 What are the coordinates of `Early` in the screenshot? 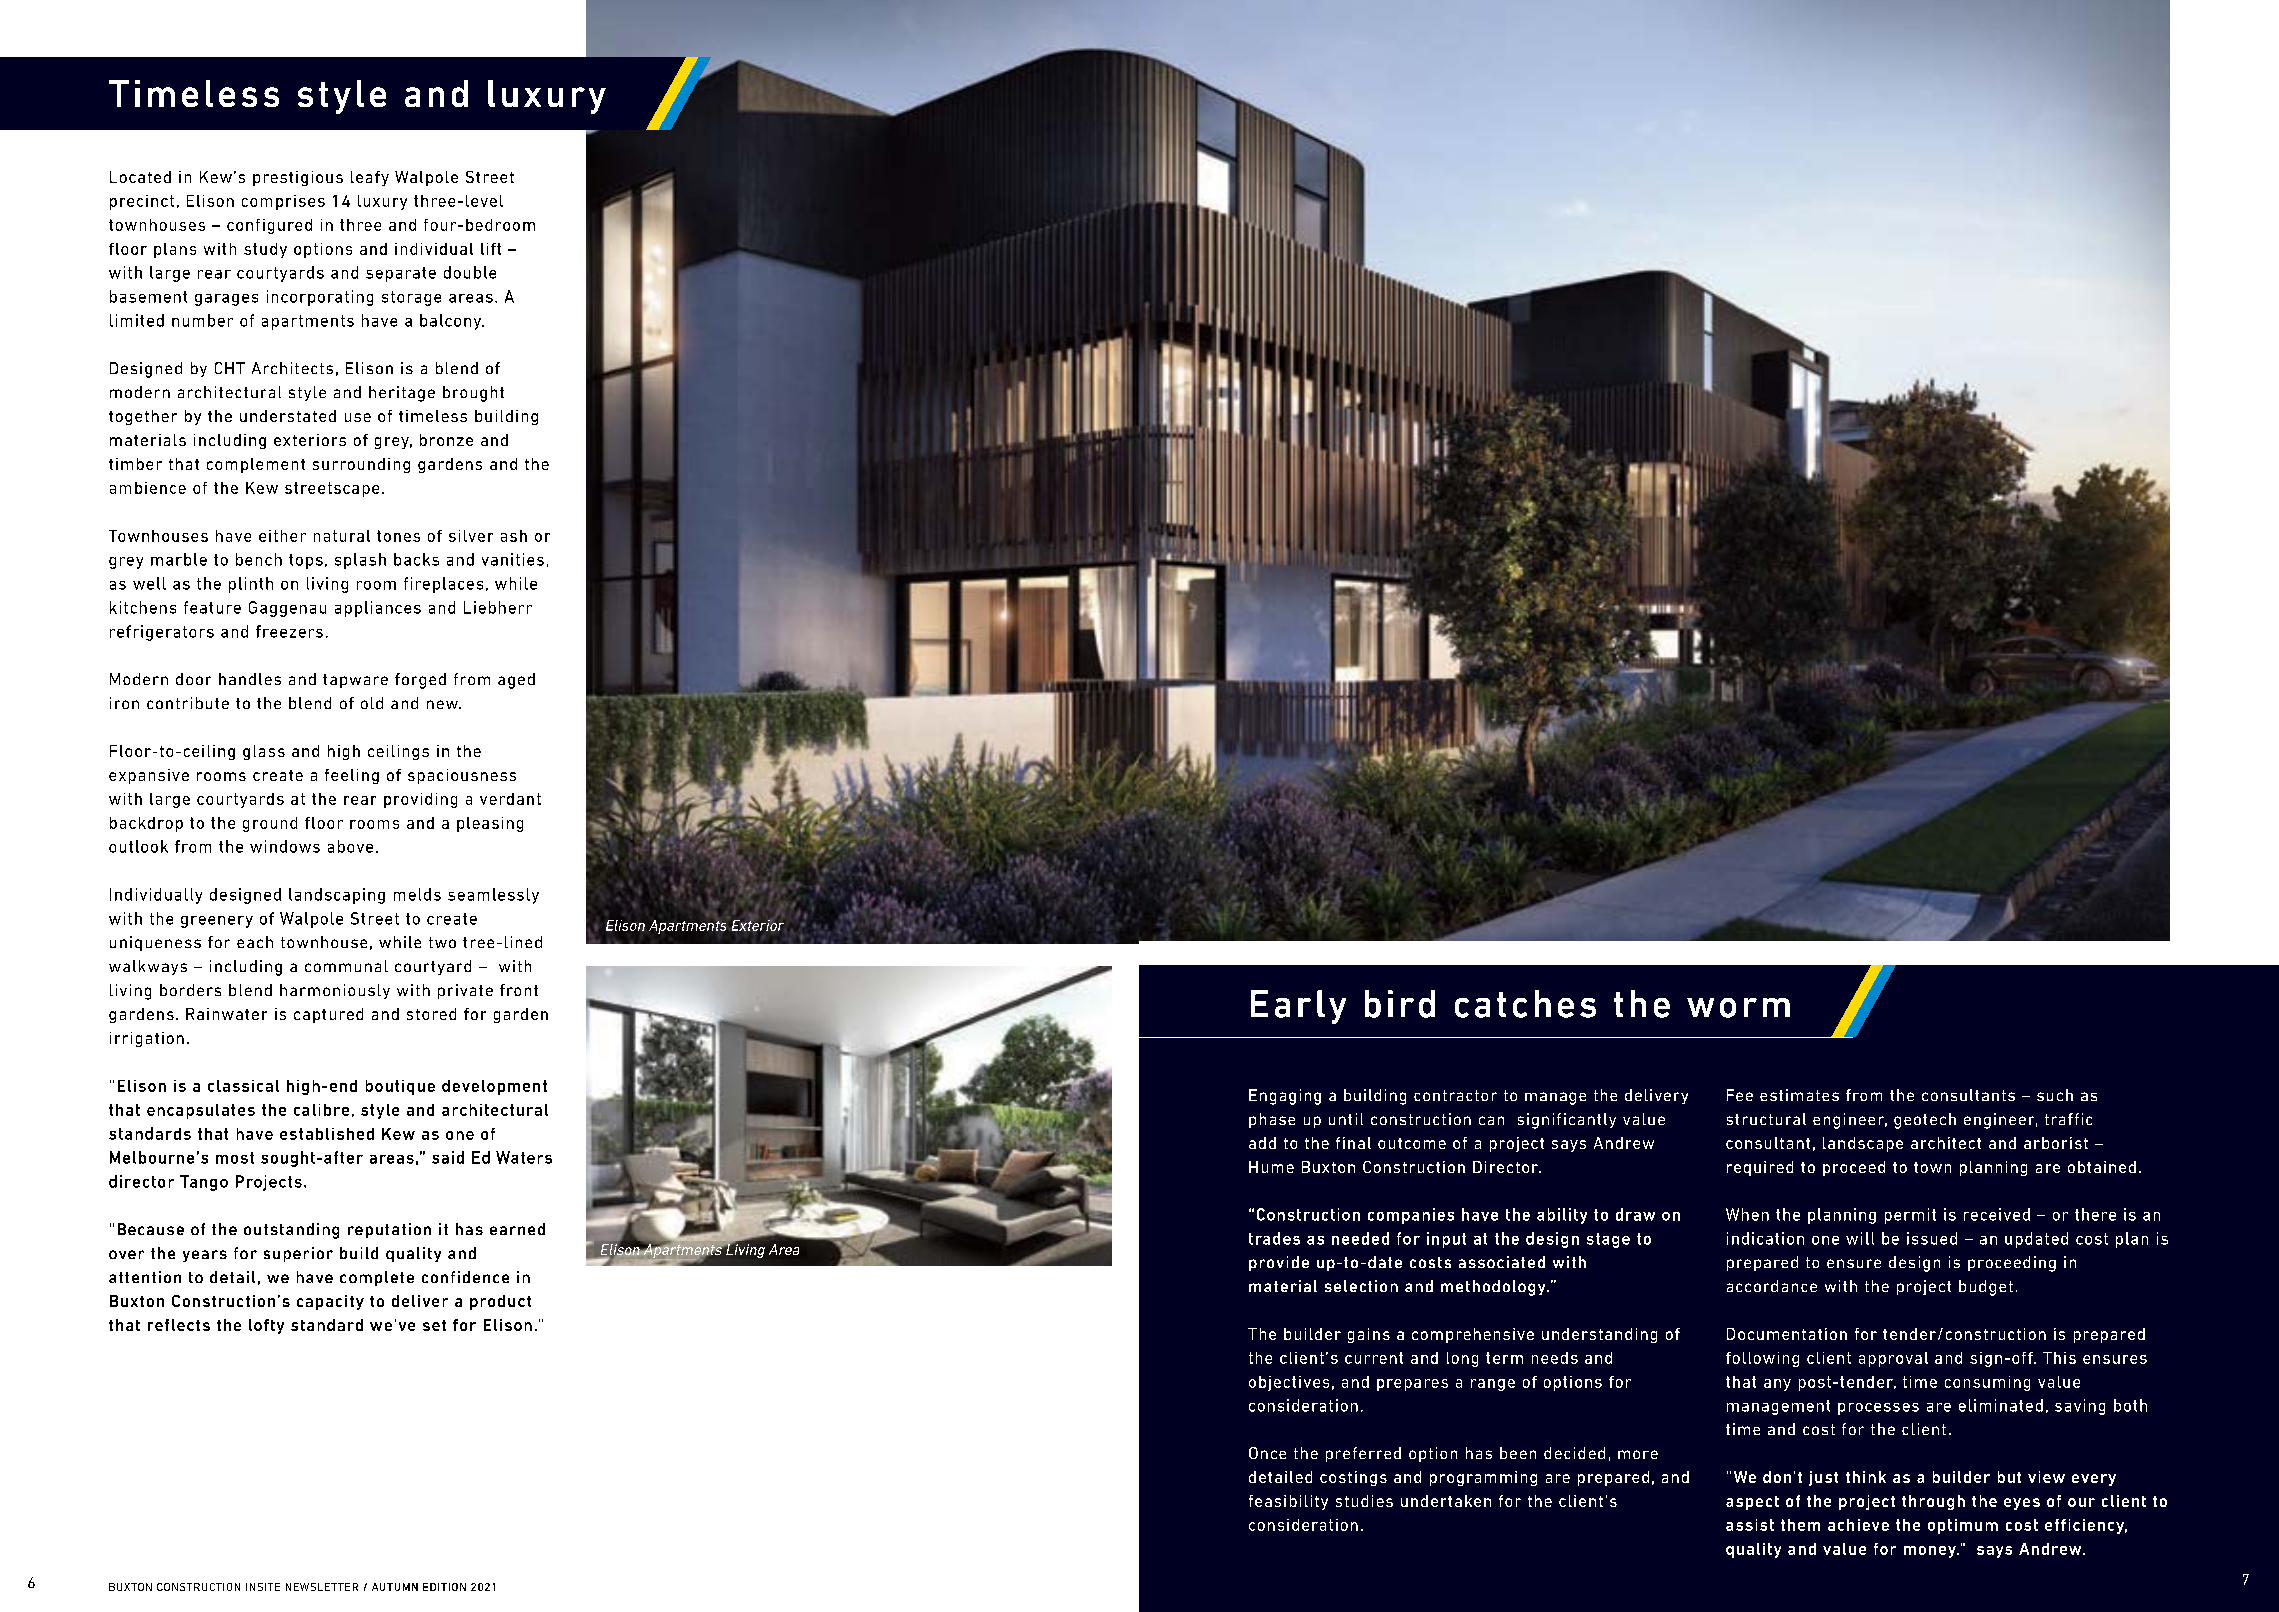 It's located at (1298, 1007).
